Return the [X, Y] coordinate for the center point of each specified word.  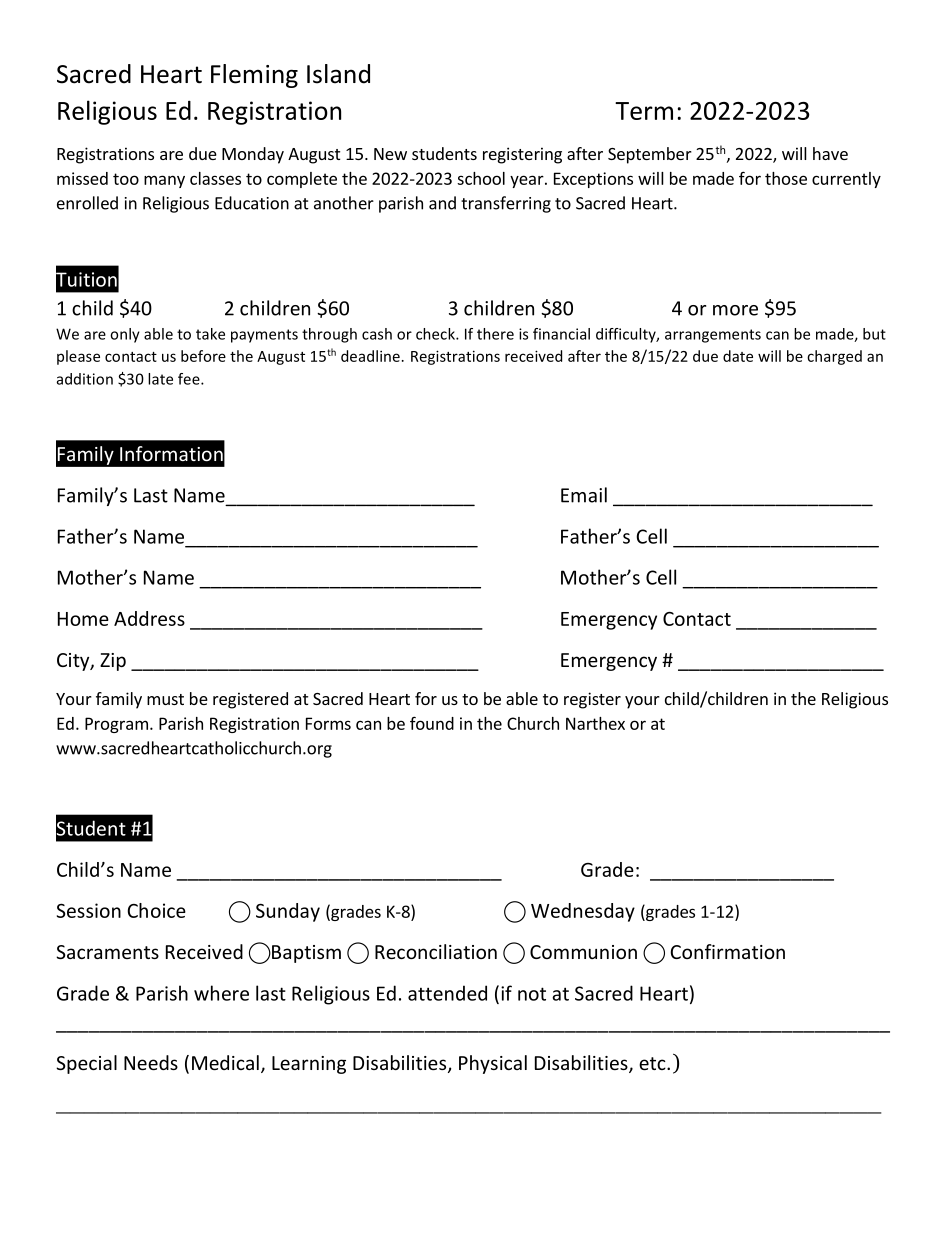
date [738, 356]
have [830, 153]
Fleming [254, 76]
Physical [493, 1064]
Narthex [595, 723]
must [165, 699]
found [432, 723]
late [160, 379]
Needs [151, 1062]
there [495, 334]
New [390, 154]
